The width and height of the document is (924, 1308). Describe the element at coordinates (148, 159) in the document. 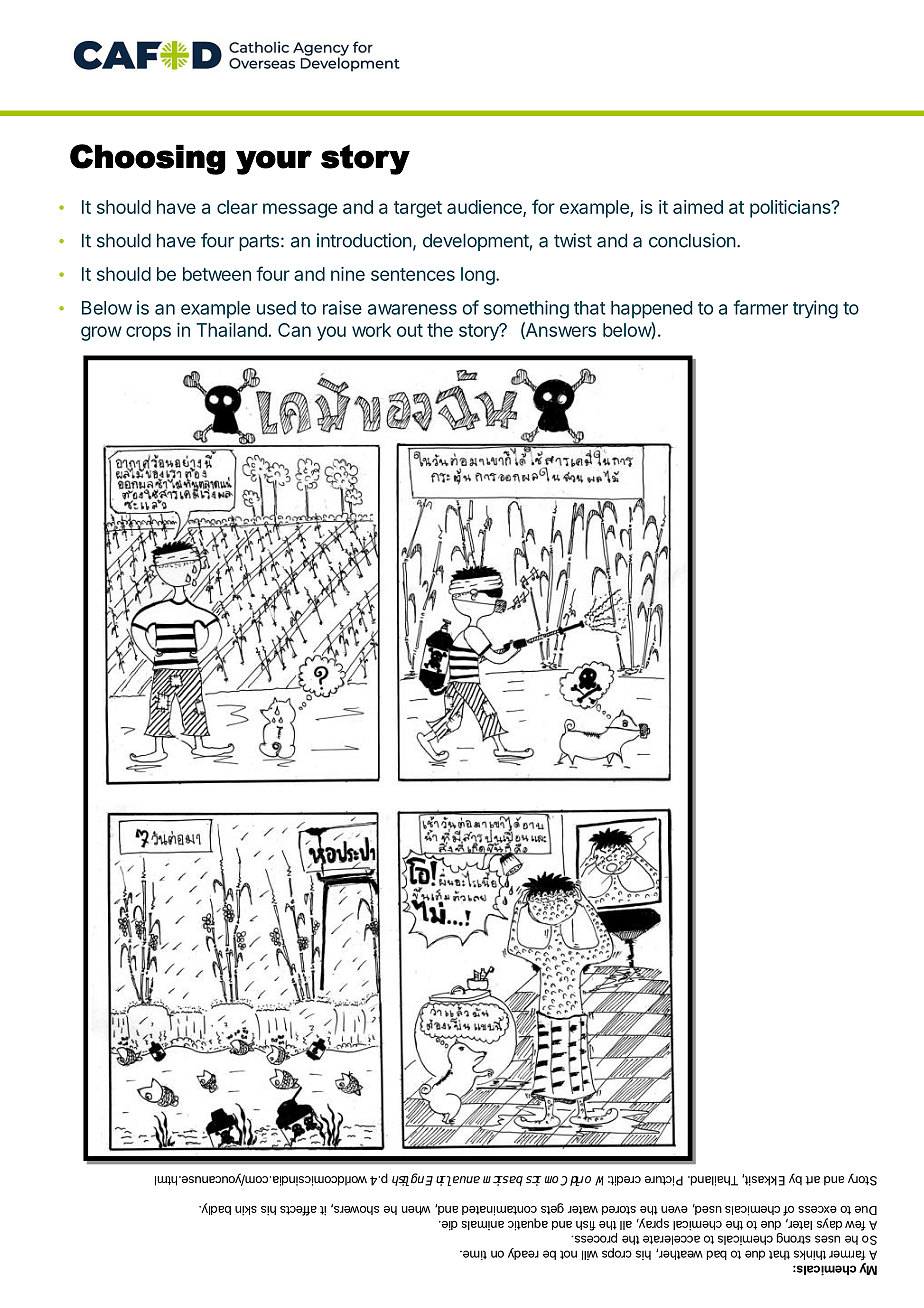

I see `Choosing` at that location.
